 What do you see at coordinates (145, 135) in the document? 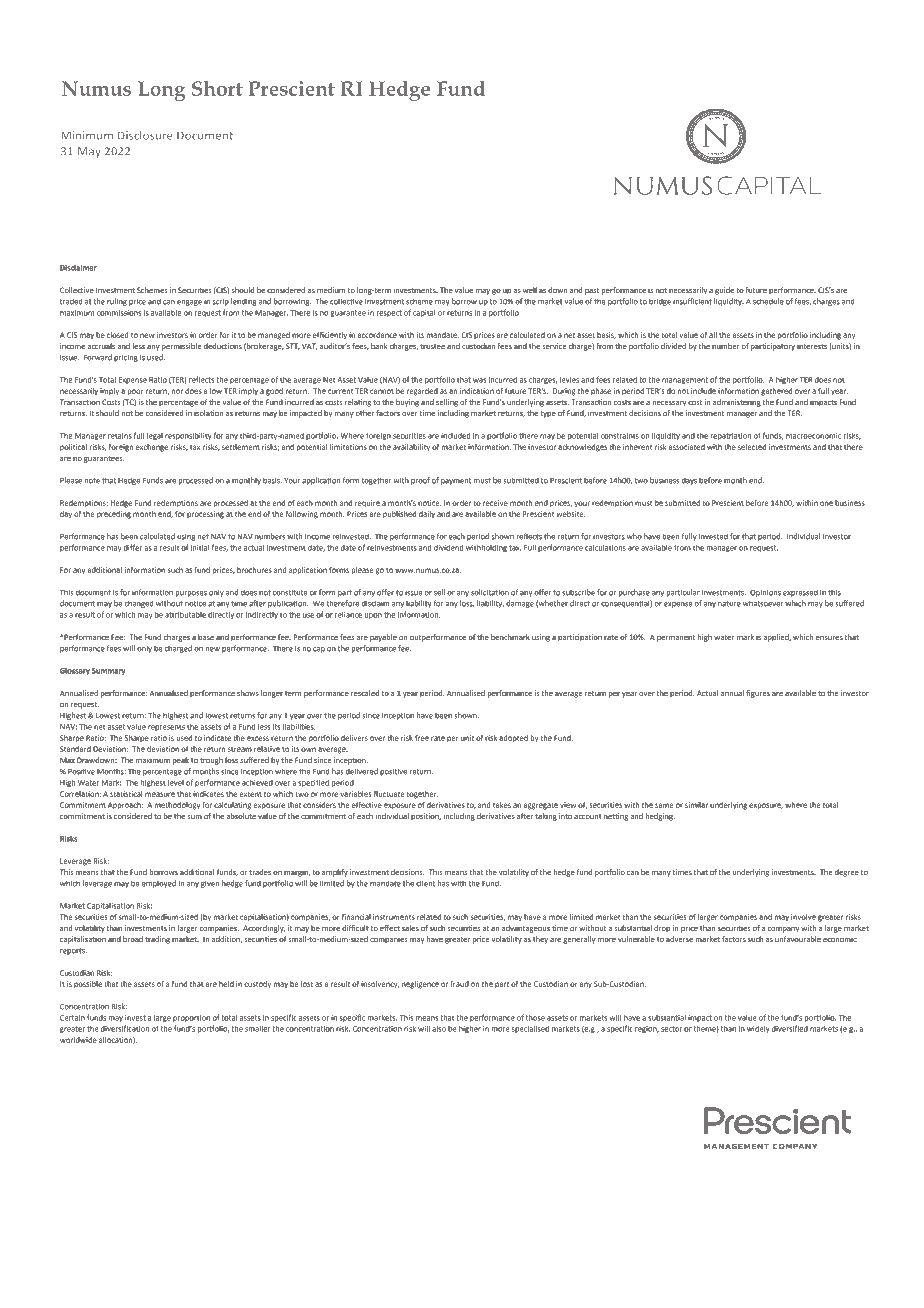
I see `Disclosure` at bounding box center [145, 135].
